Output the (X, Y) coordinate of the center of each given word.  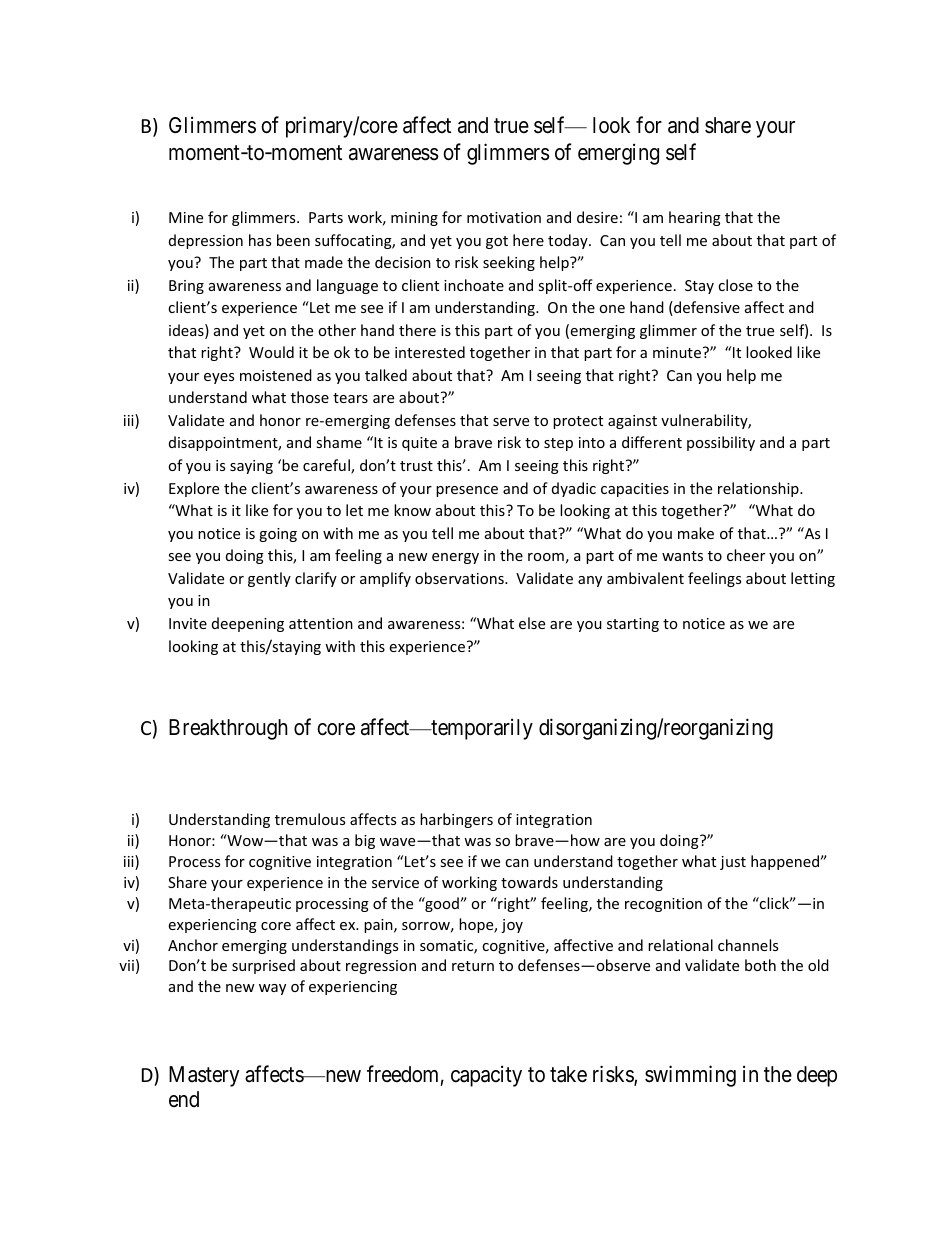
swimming (690, 1076)
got (497, 242)
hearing (695, 218)
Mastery (204, 1076)
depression (206, 241)
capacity (486, 1076)
